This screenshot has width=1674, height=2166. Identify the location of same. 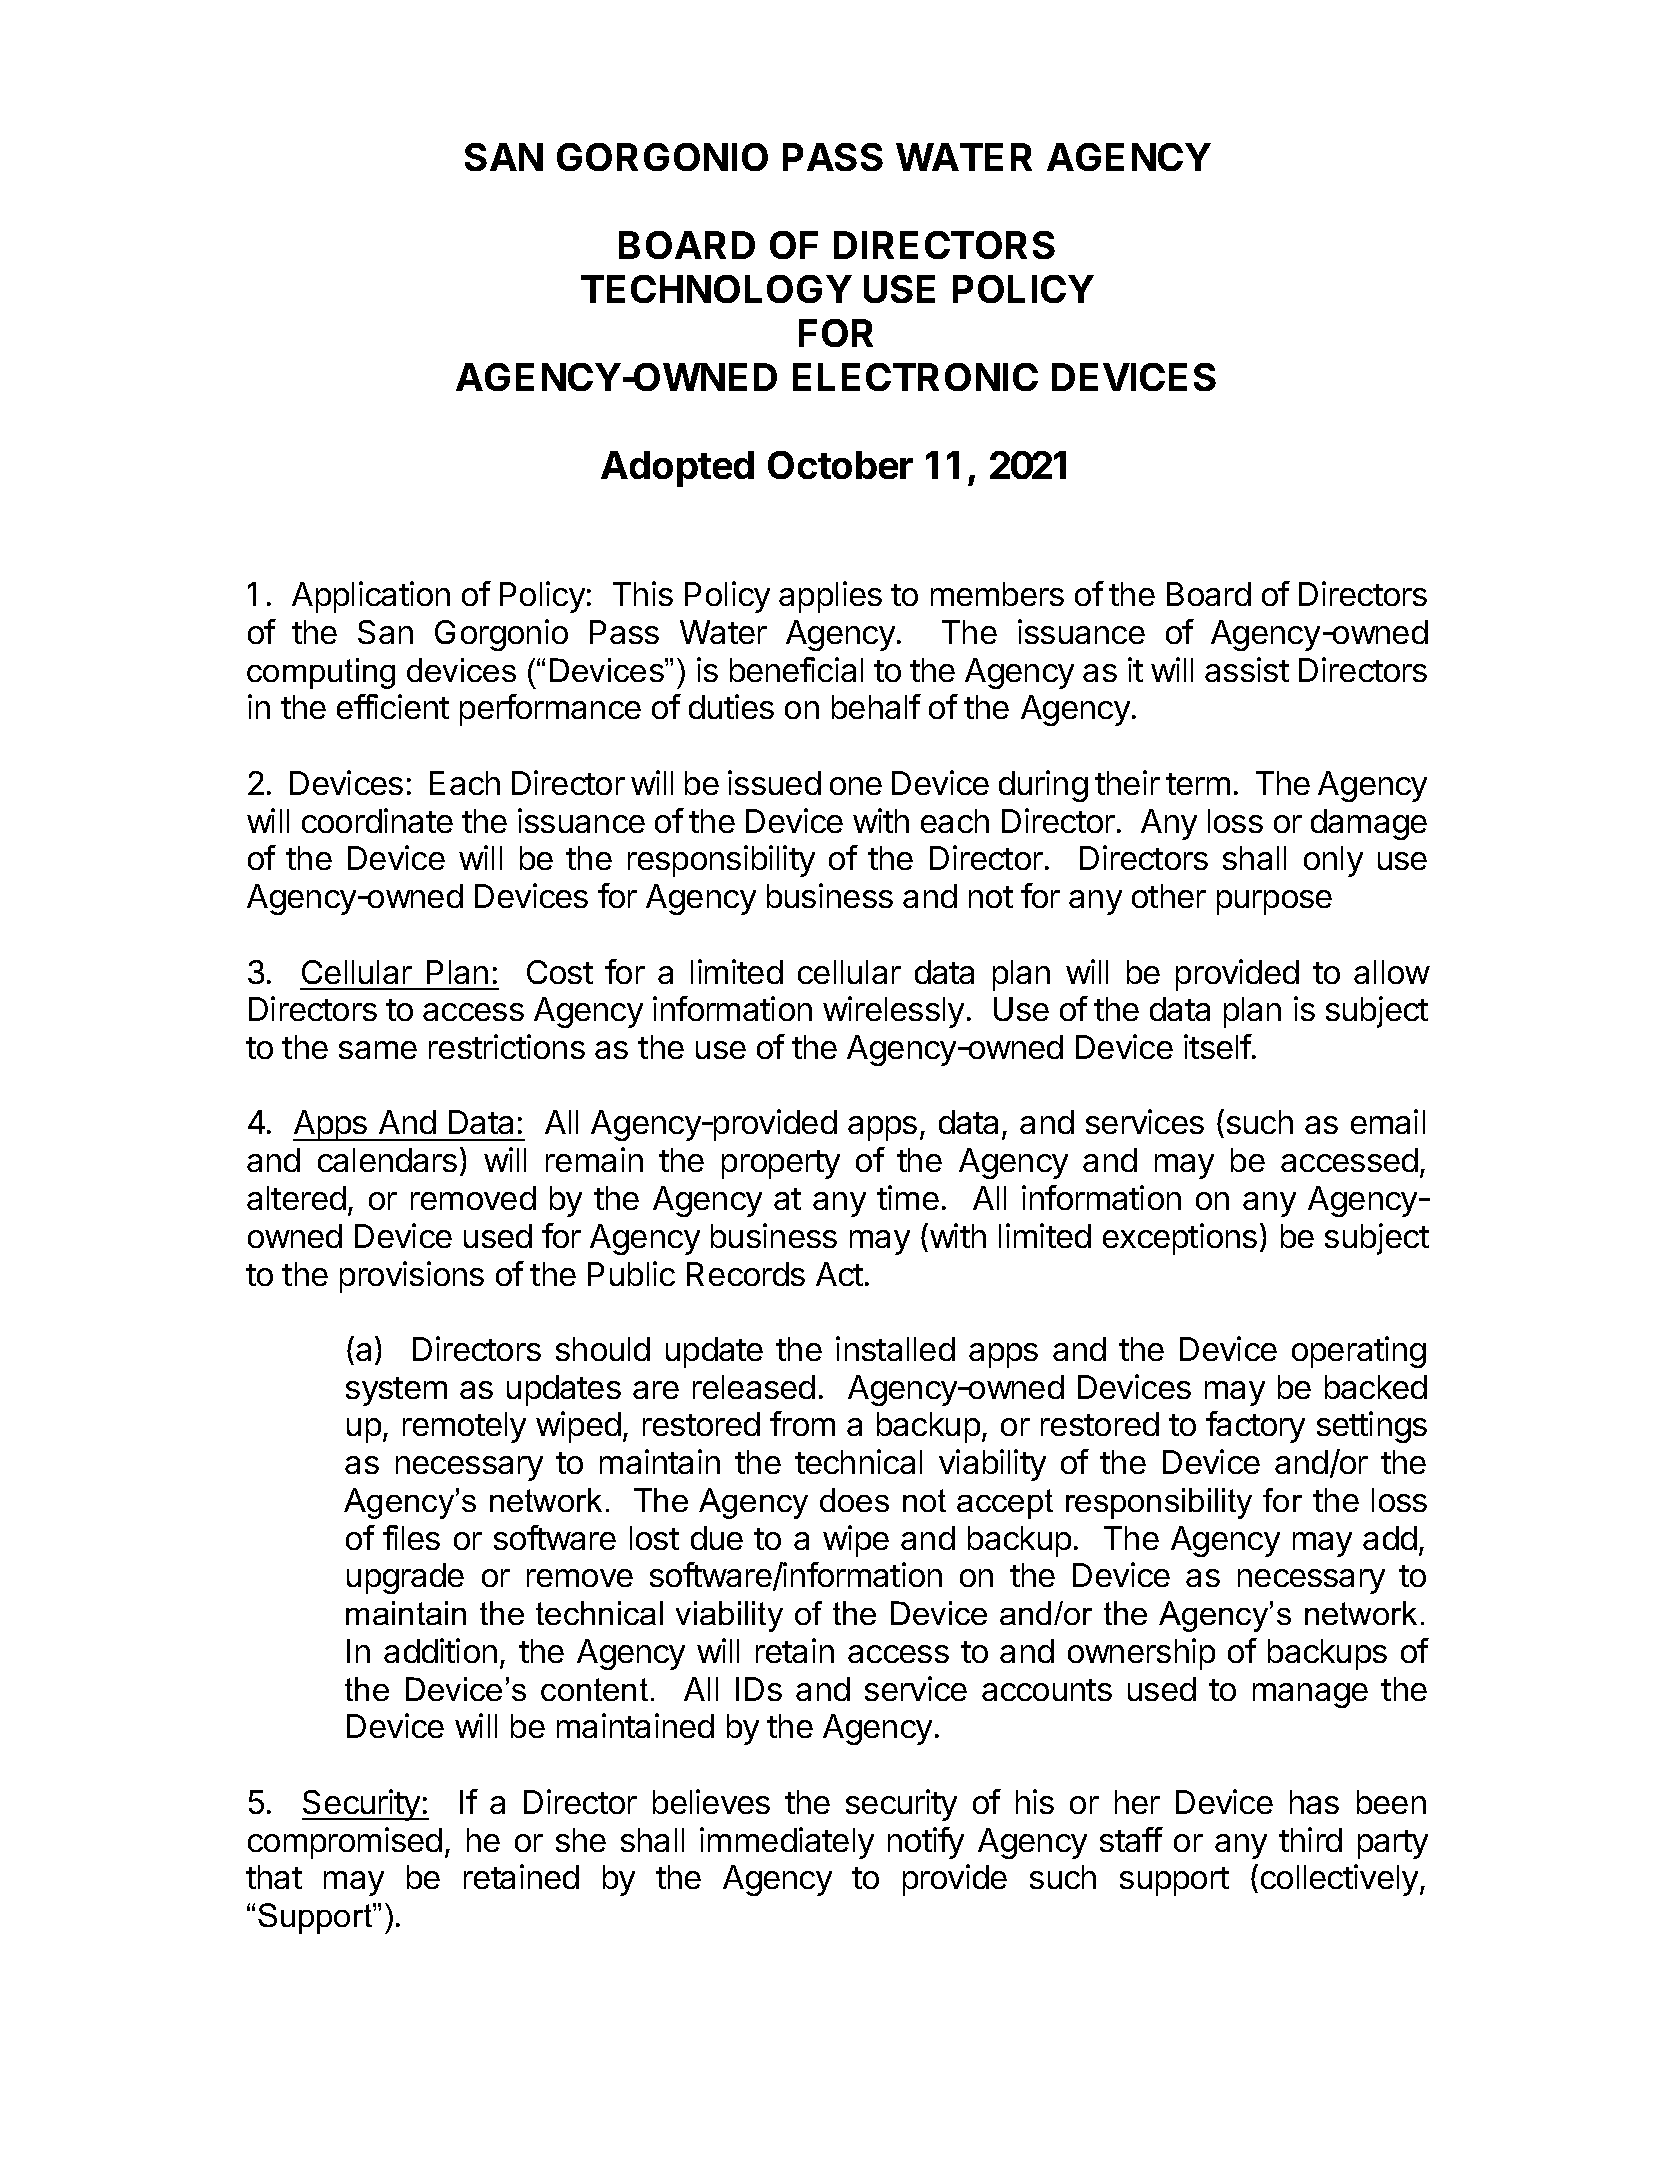
(378, 1050).
